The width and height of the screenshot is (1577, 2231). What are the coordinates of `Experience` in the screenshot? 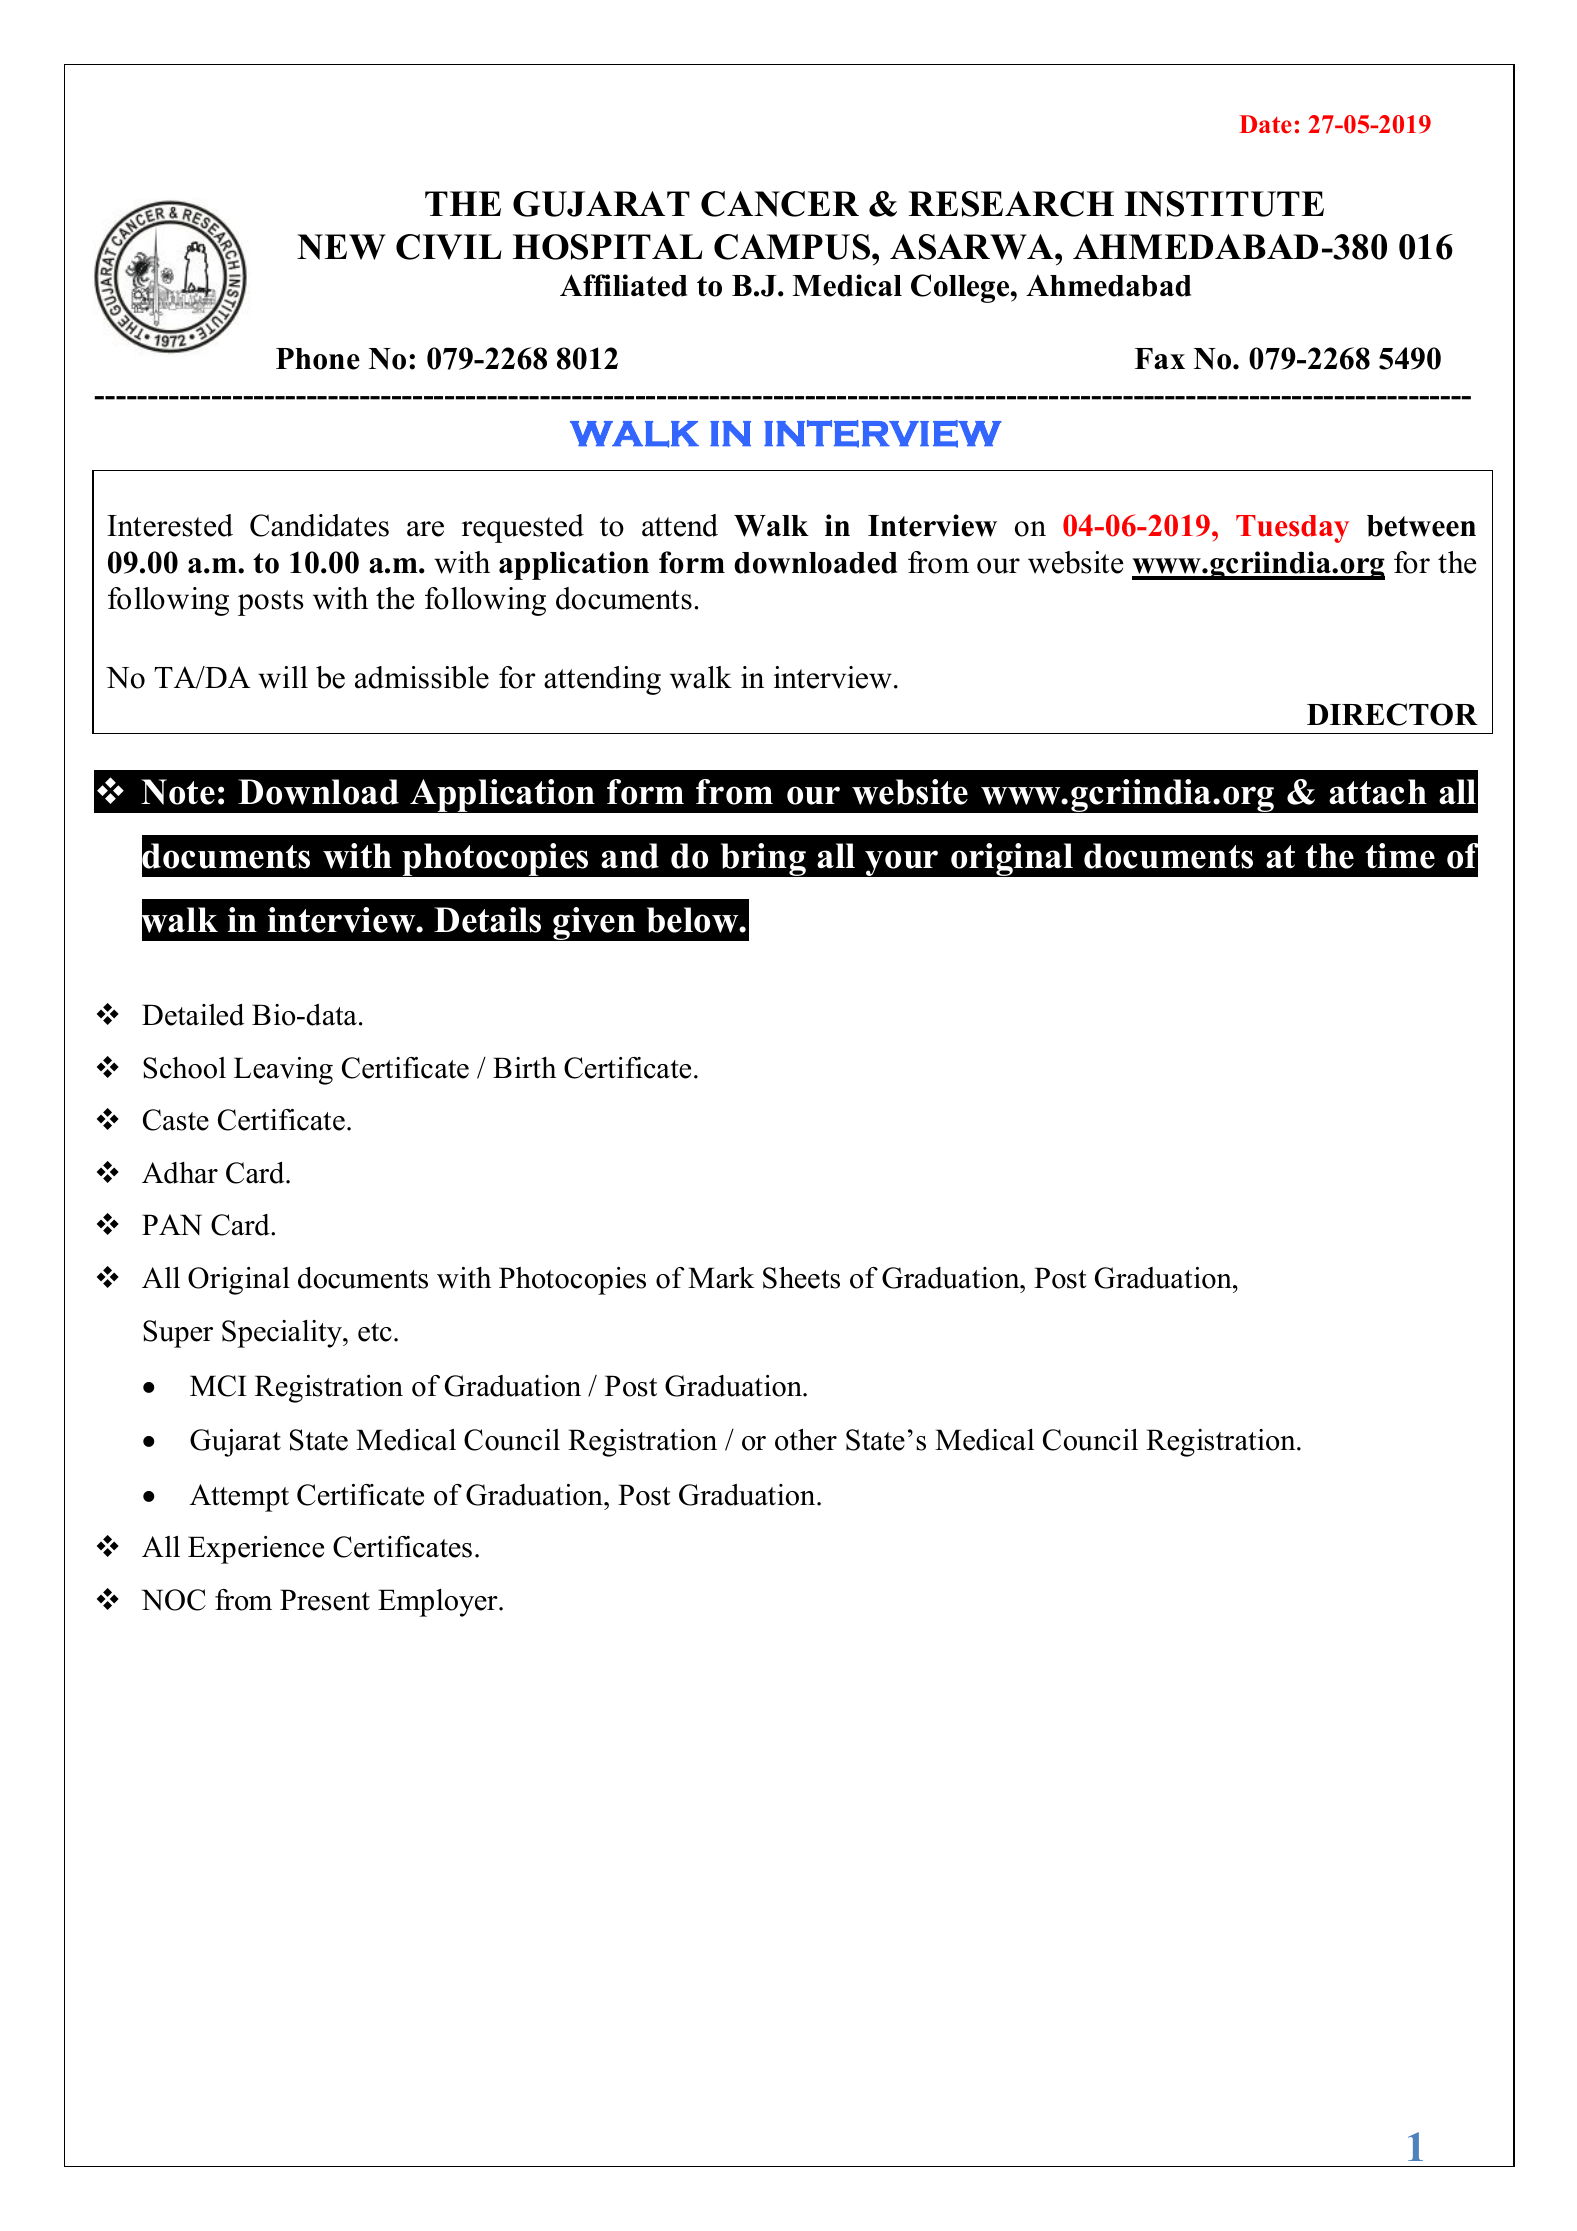 It's located at (256, 1550).
